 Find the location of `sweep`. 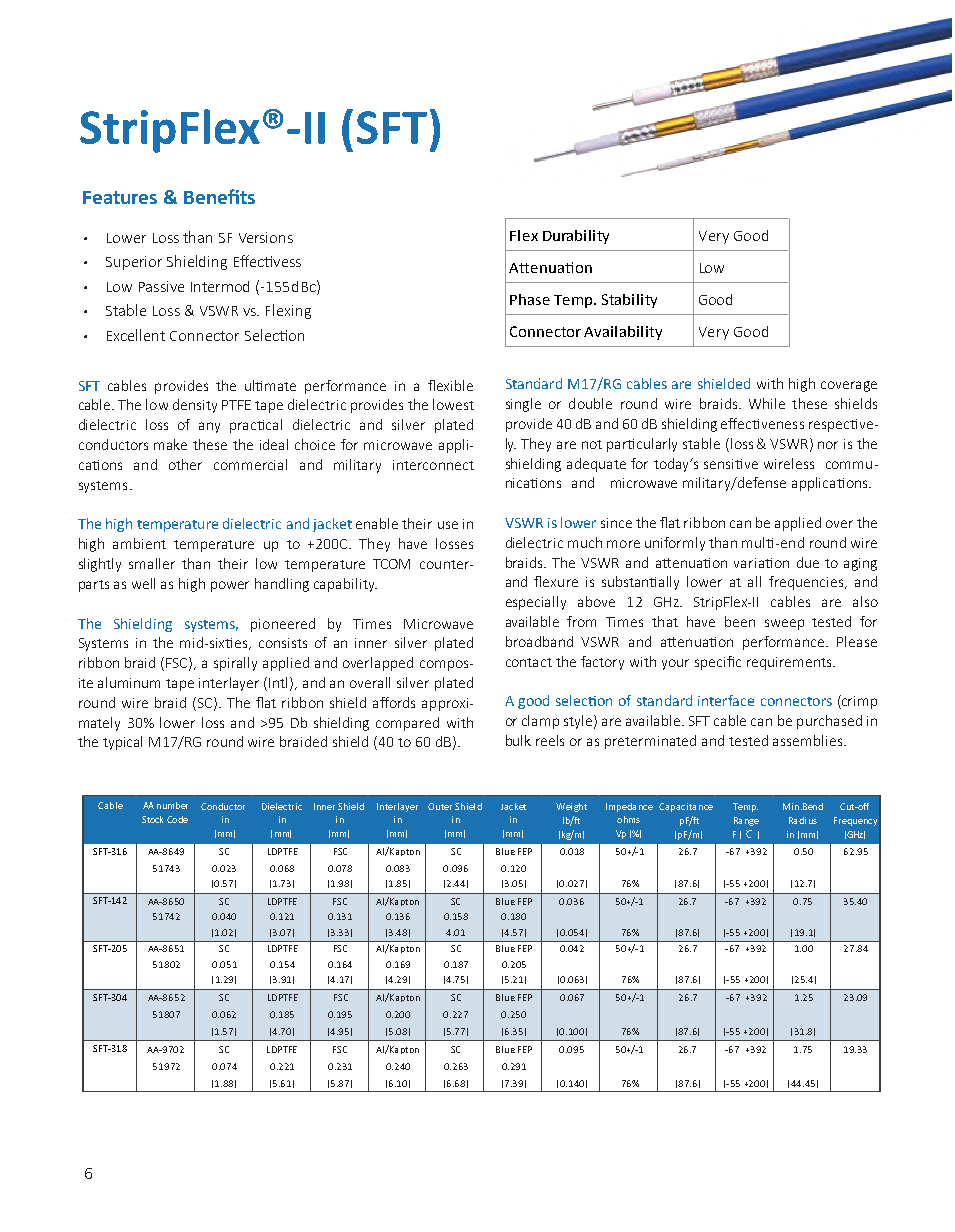

sweep is located at coordinates (784, 624).
